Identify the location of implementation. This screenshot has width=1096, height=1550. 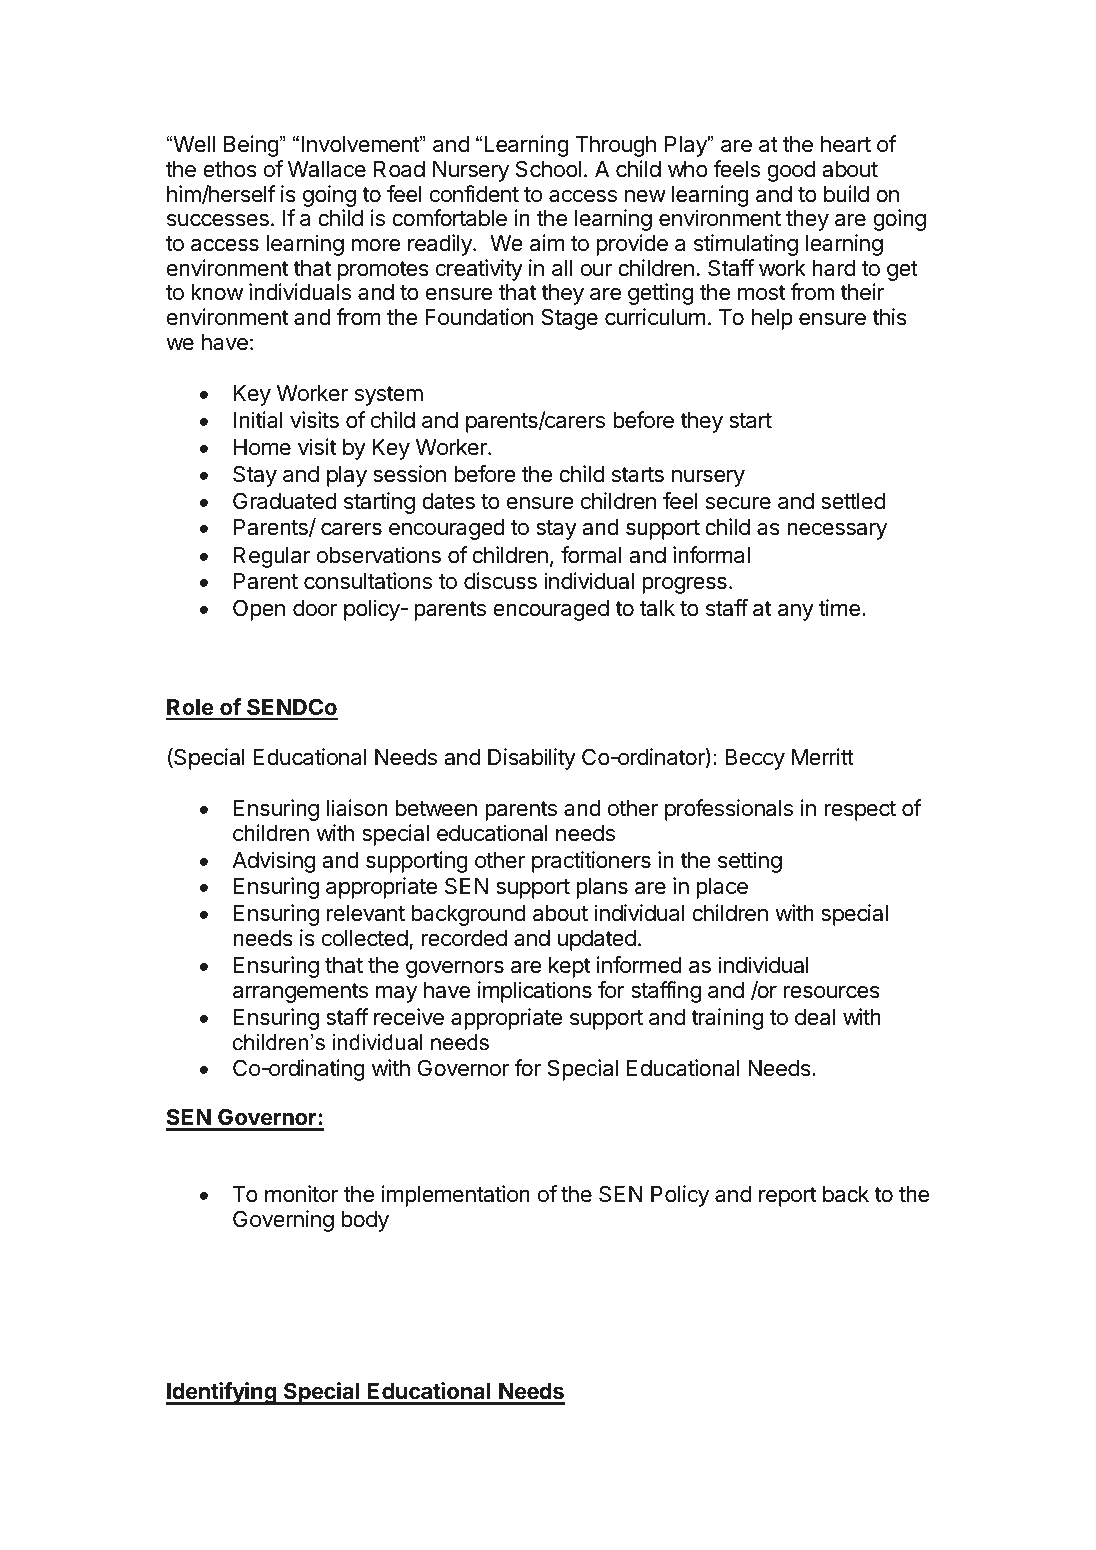
(456, 1196).
